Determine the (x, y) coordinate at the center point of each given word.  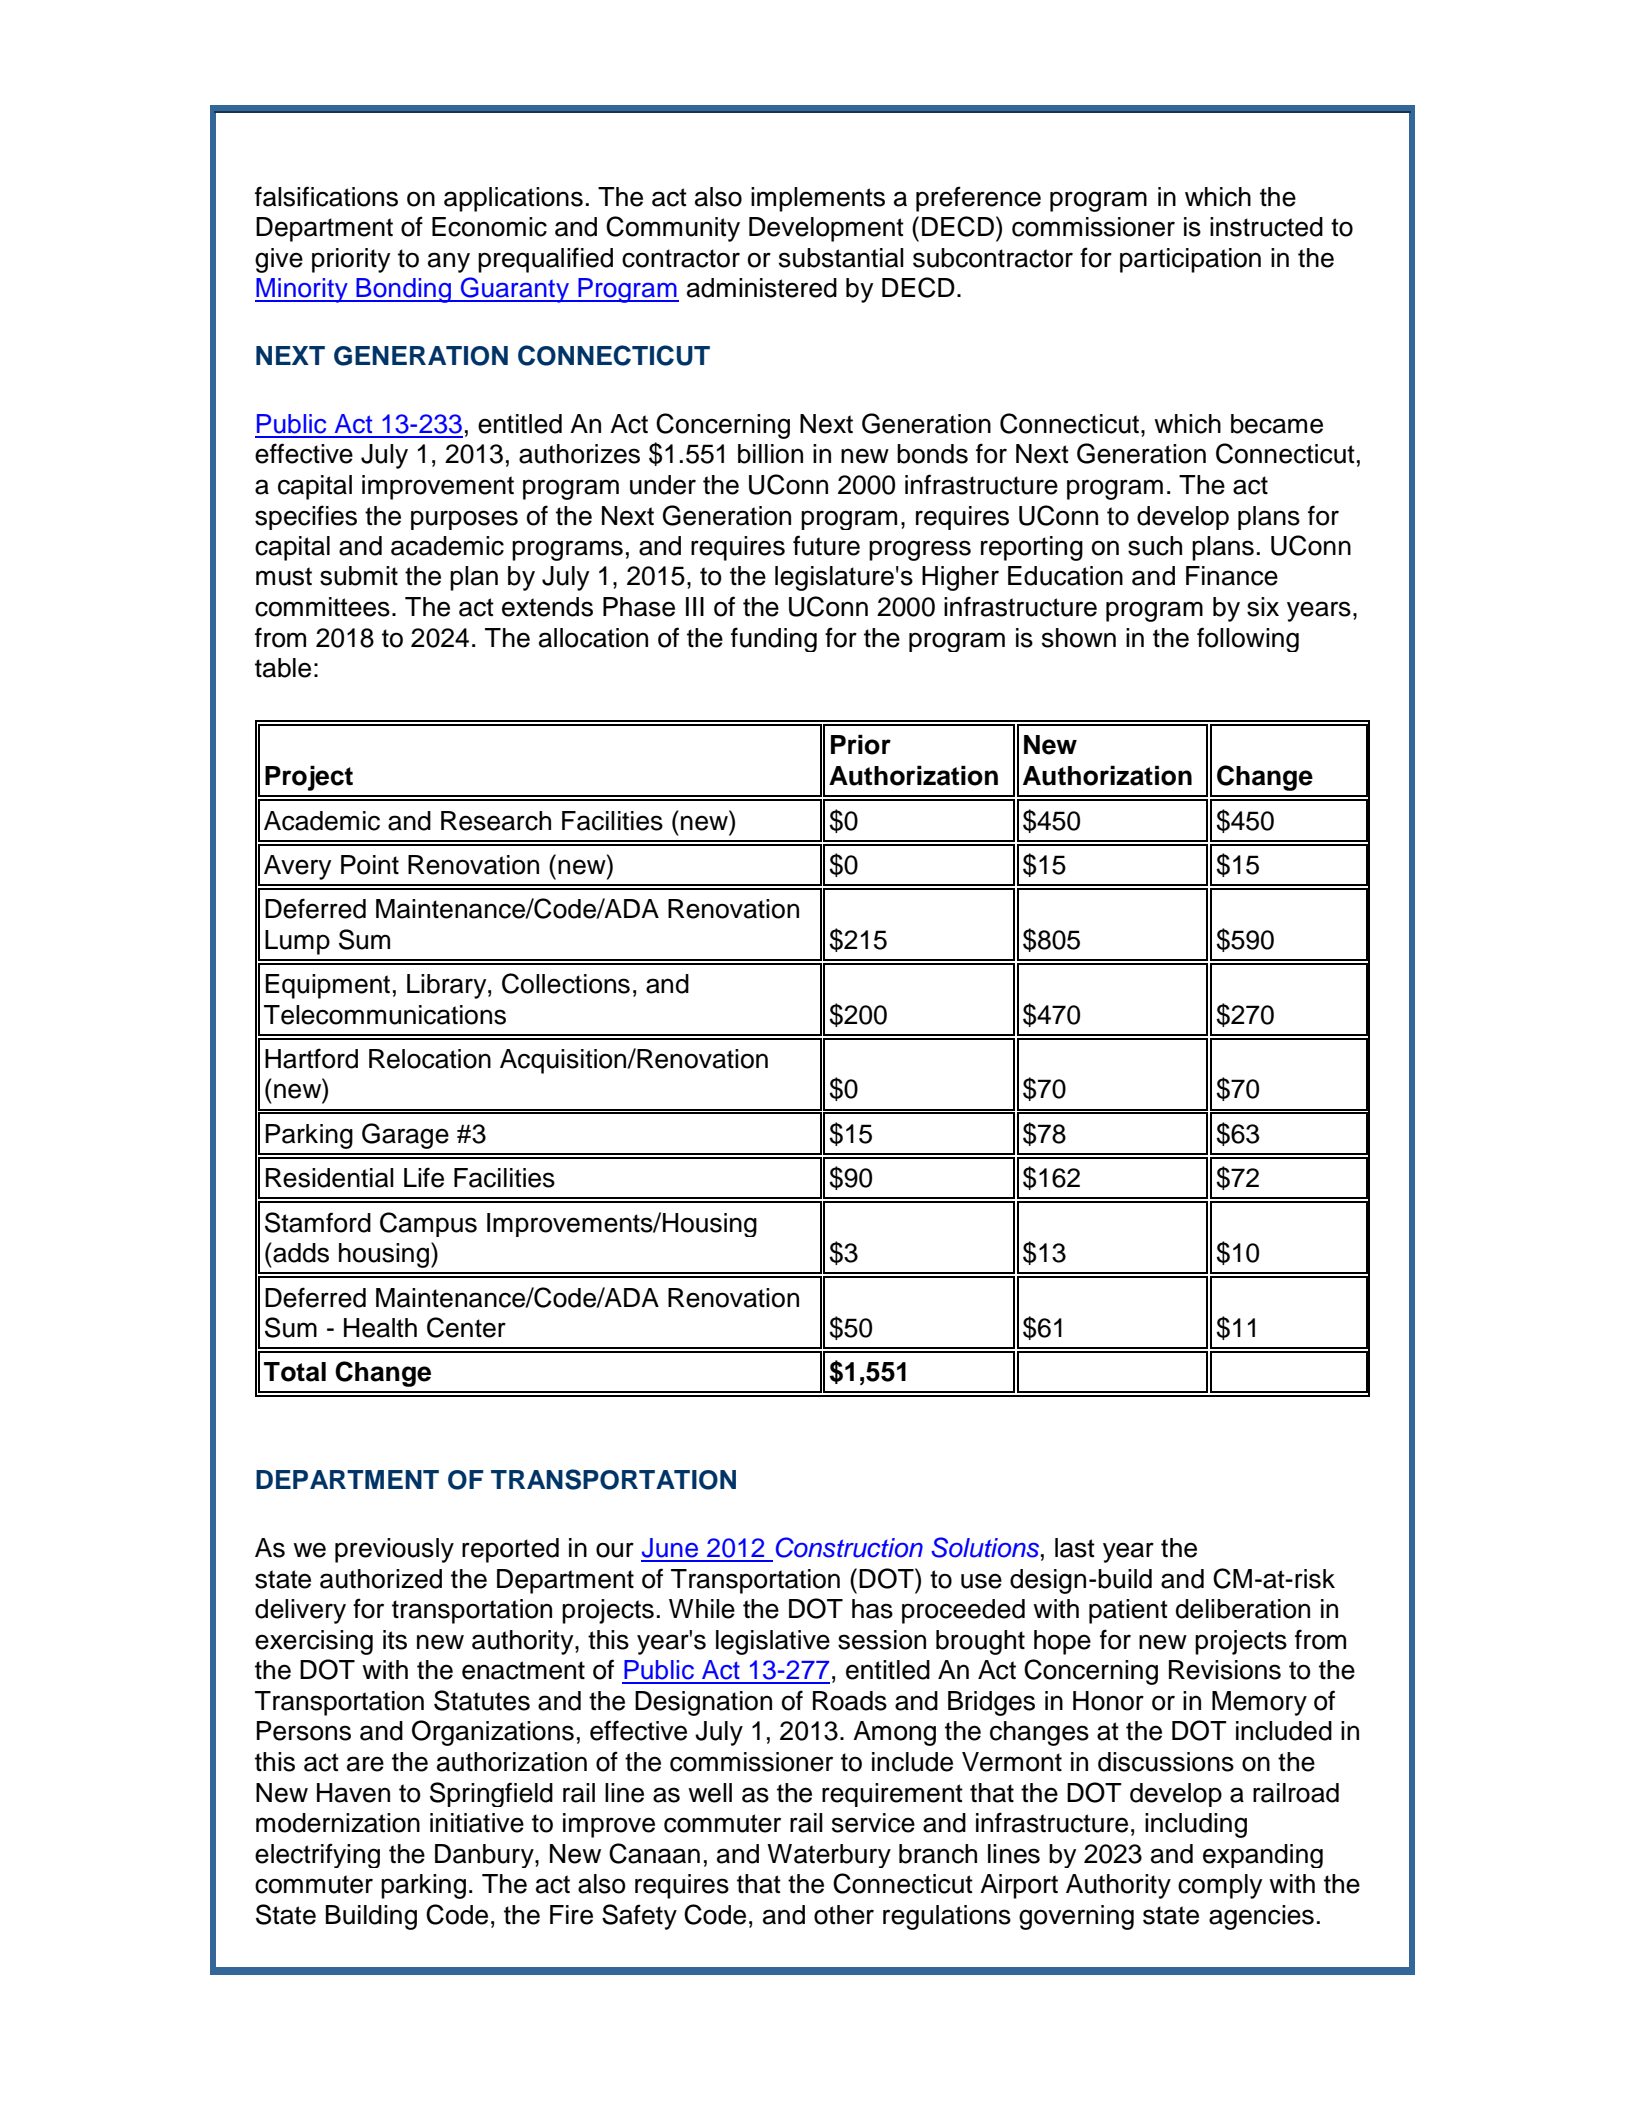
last (1075, 1548)
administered (762, 288)
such (1155, 546)
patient (1128, 1611)
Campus (428, 1224)
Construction (849, 1547)
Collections (566, 983)
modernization (338, 1823)
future (826, 545)
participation (1190, 260)
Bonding (403, 290)
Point (370, 865)
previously (394, 1550)
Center (466, 1327)
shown (1079, 638)
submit (359, 576)
